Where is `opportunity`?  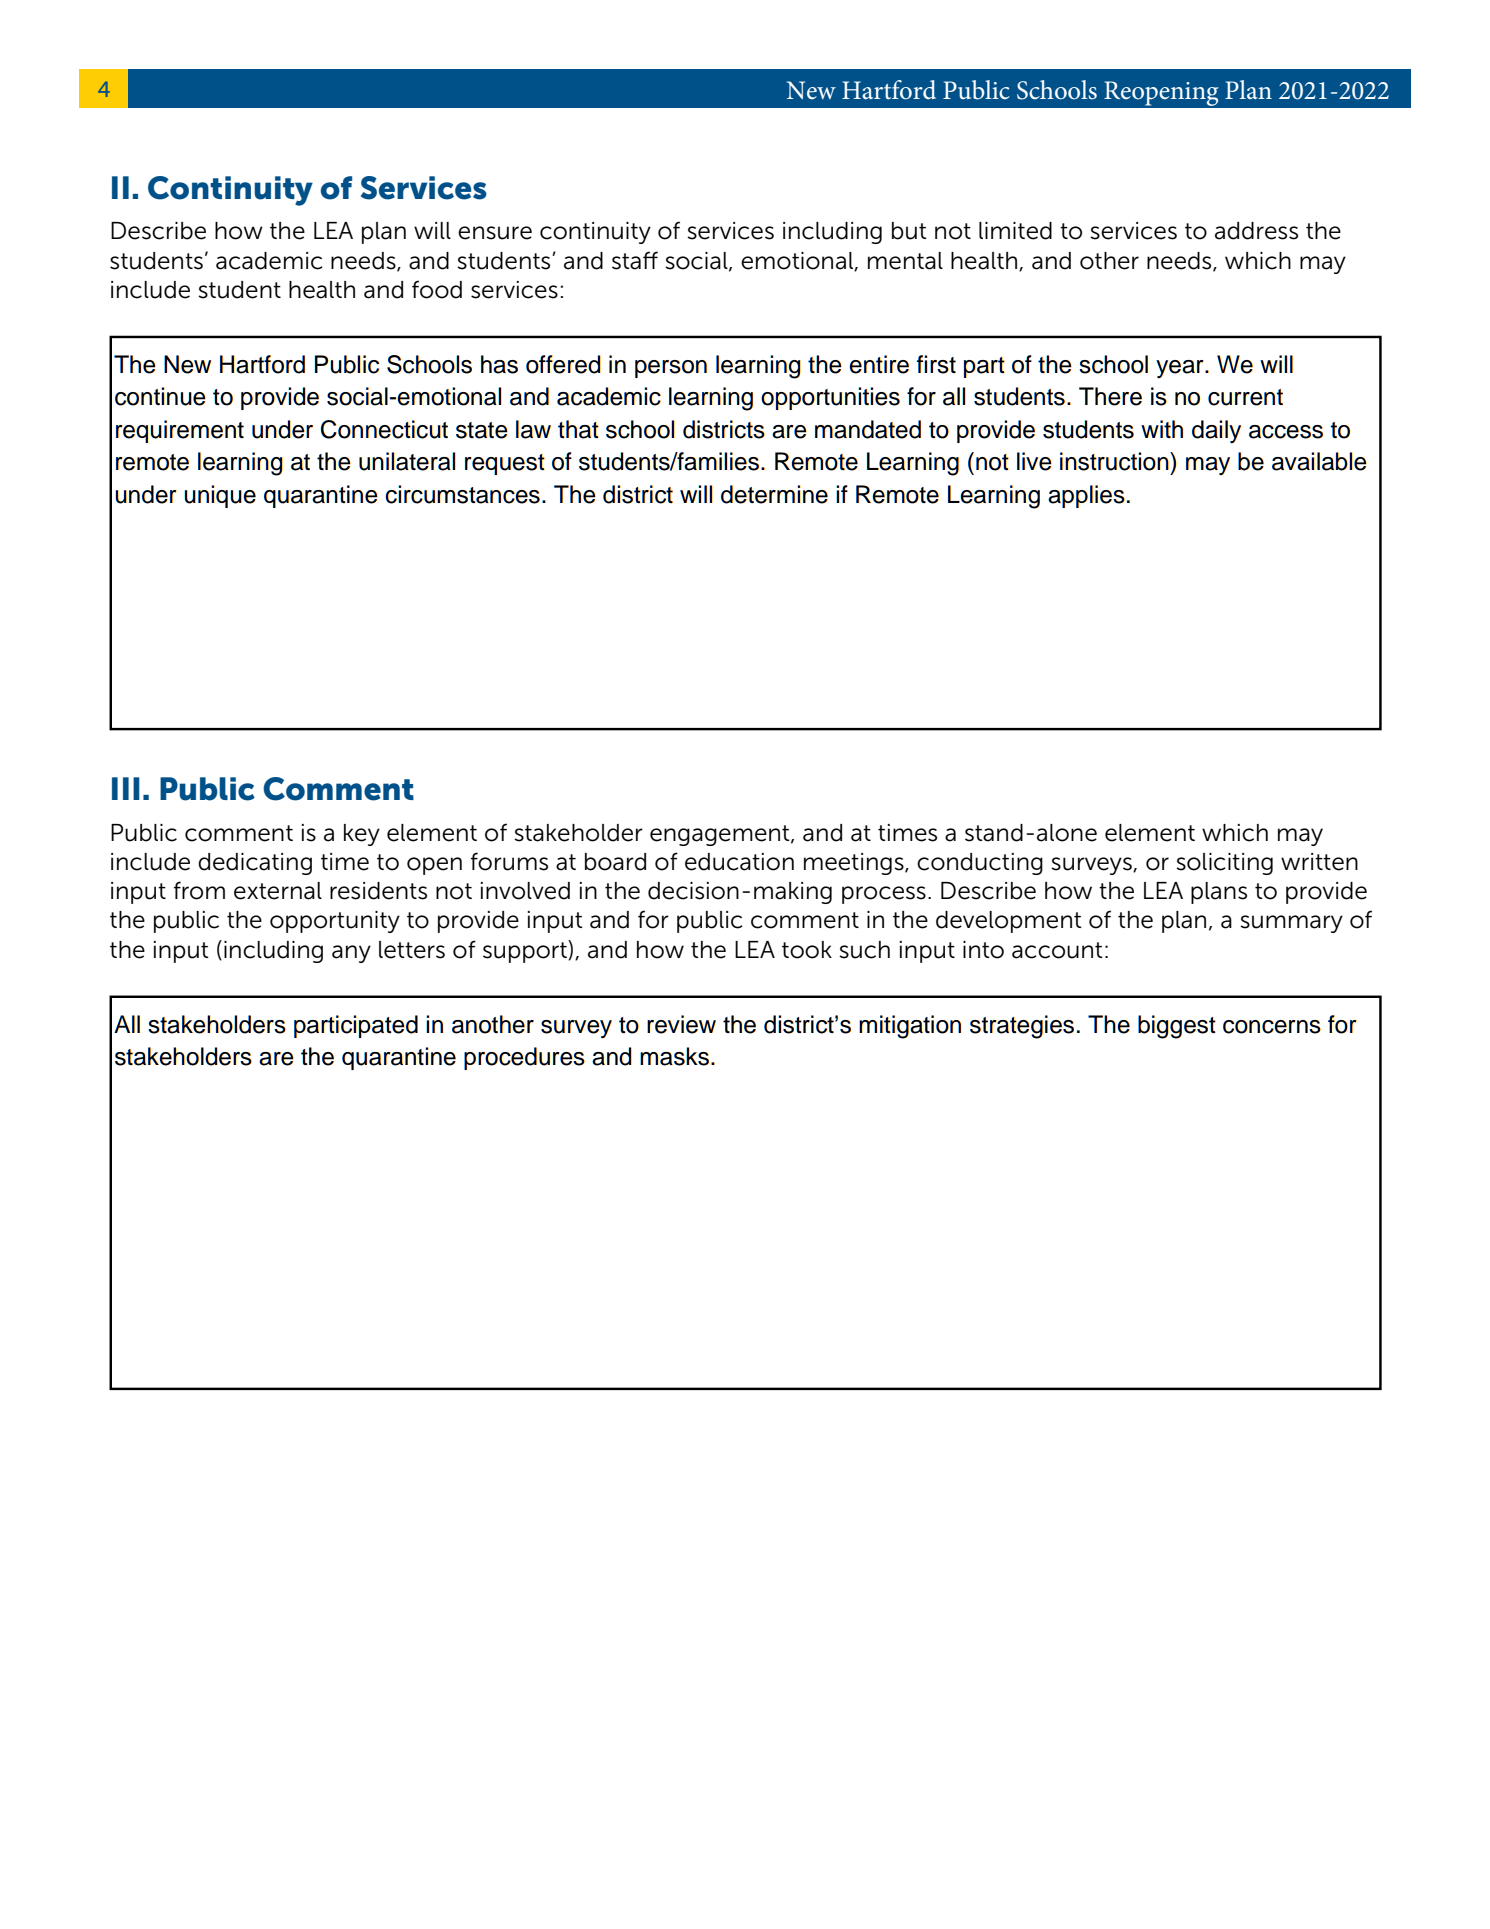 opportunity is located at coordinates (335, 922).
